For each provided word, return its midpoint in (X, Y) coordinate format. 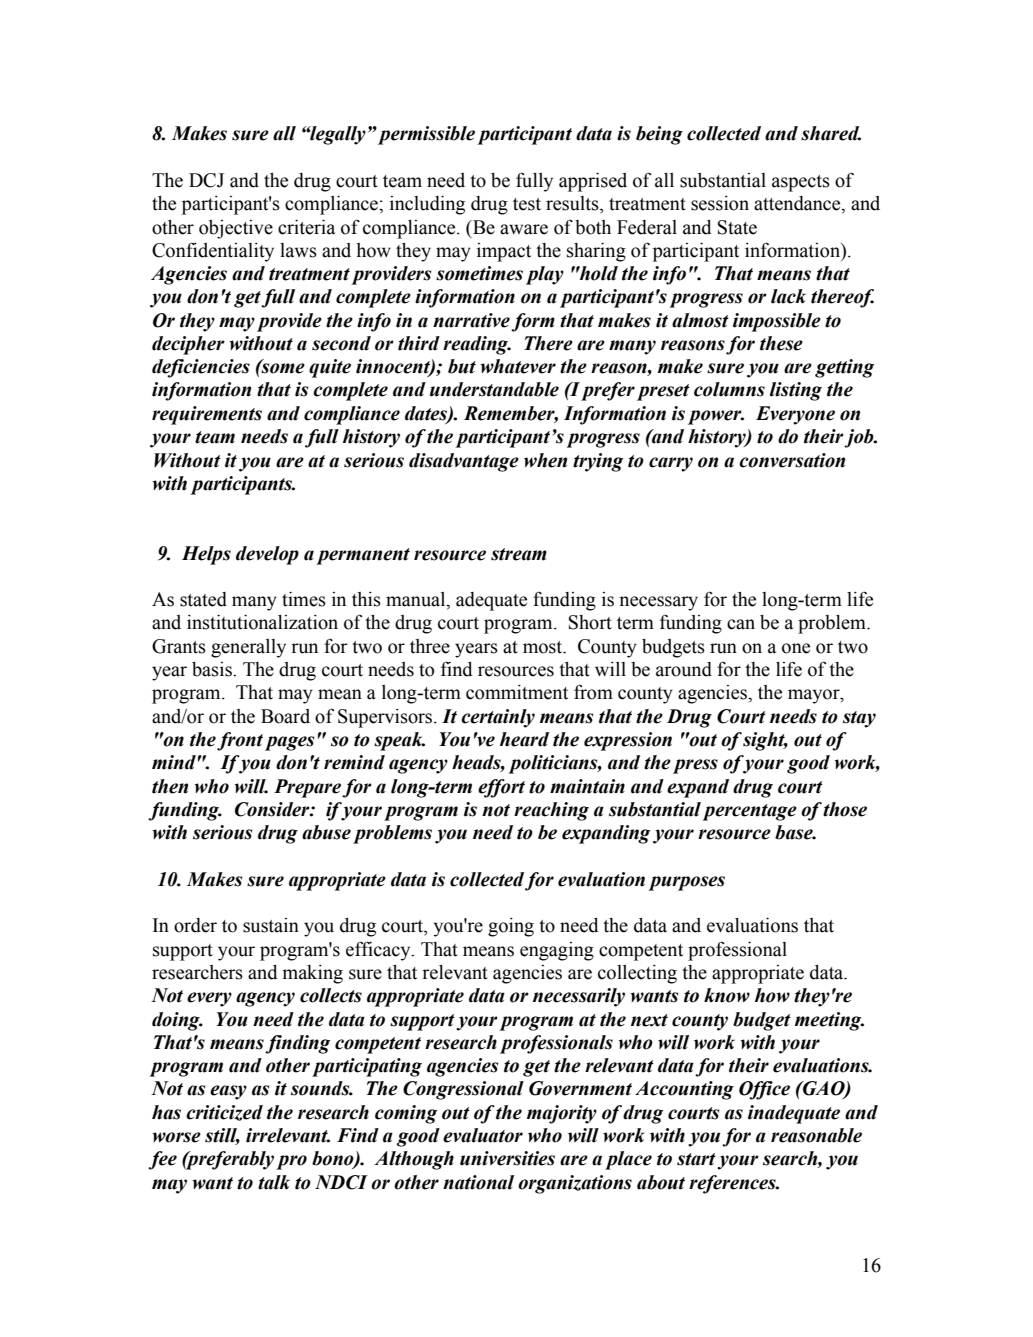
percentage (750, 812)
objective (236, 229)
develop (267, 555)
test (527, 204)
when (545, 460)
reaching (551, 811)
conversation (792, 460)
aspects (801, 183)
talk (274, 1182)
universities (507, 1158)
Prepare (308, 788)
